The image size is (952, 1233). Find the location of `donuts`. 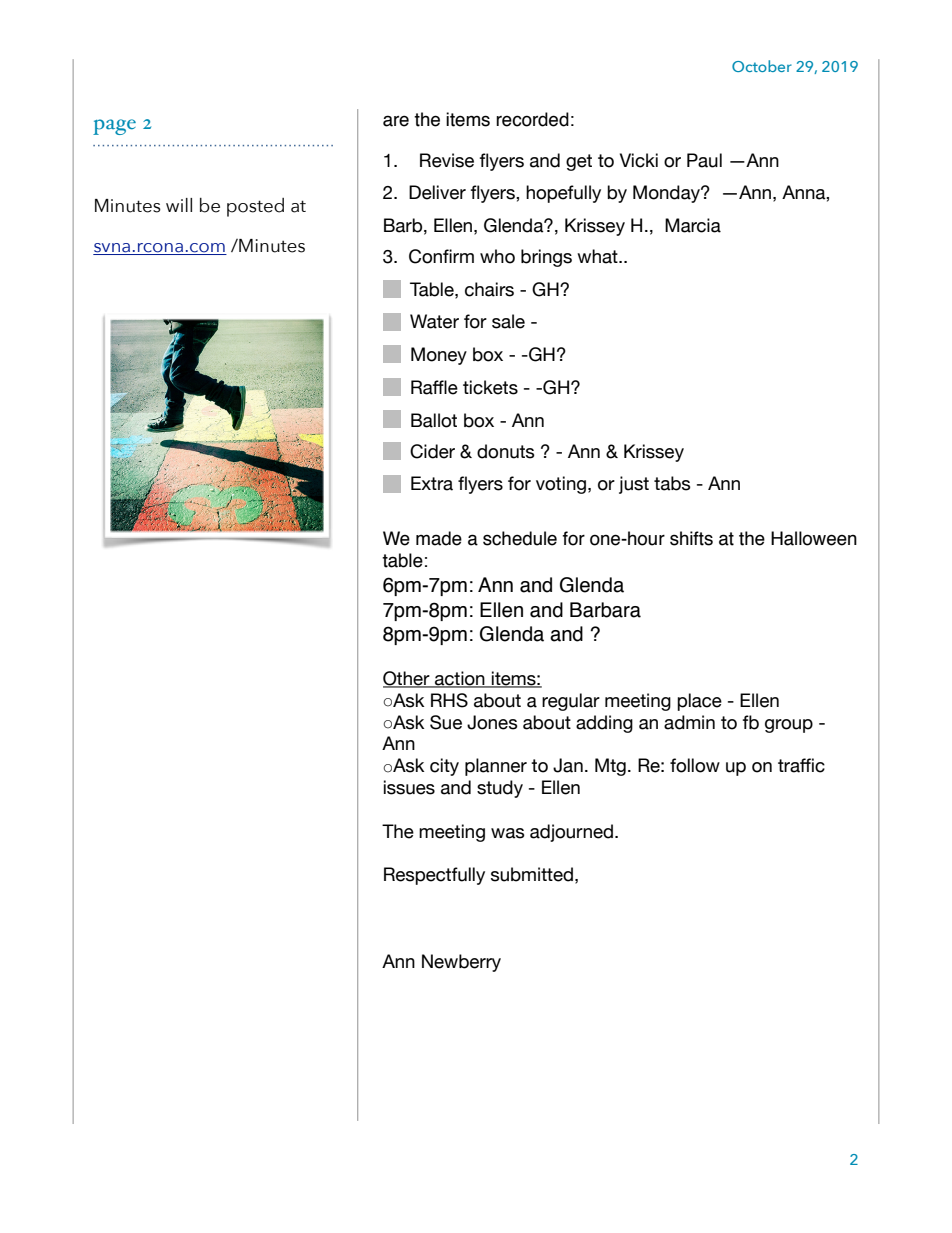

donuts is located at coordinates (506, 451).
